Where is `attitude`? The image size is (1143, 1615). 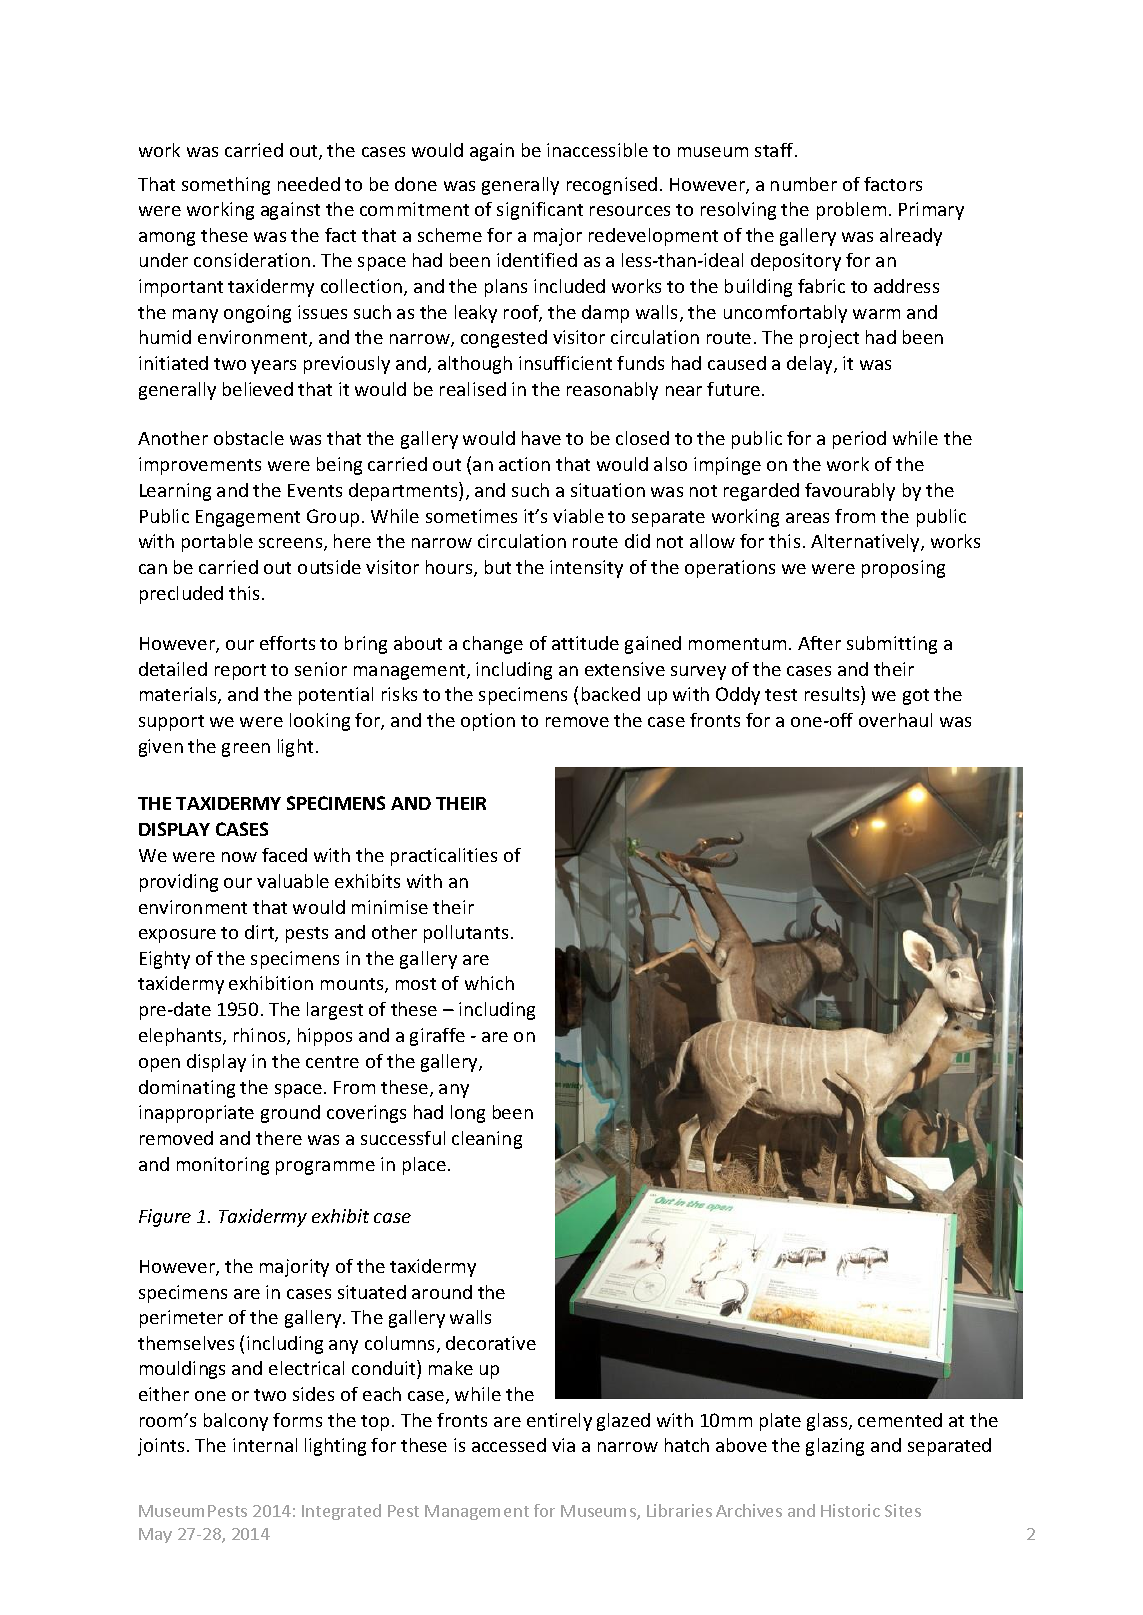
attitude is located at coordinates (585, 643).
